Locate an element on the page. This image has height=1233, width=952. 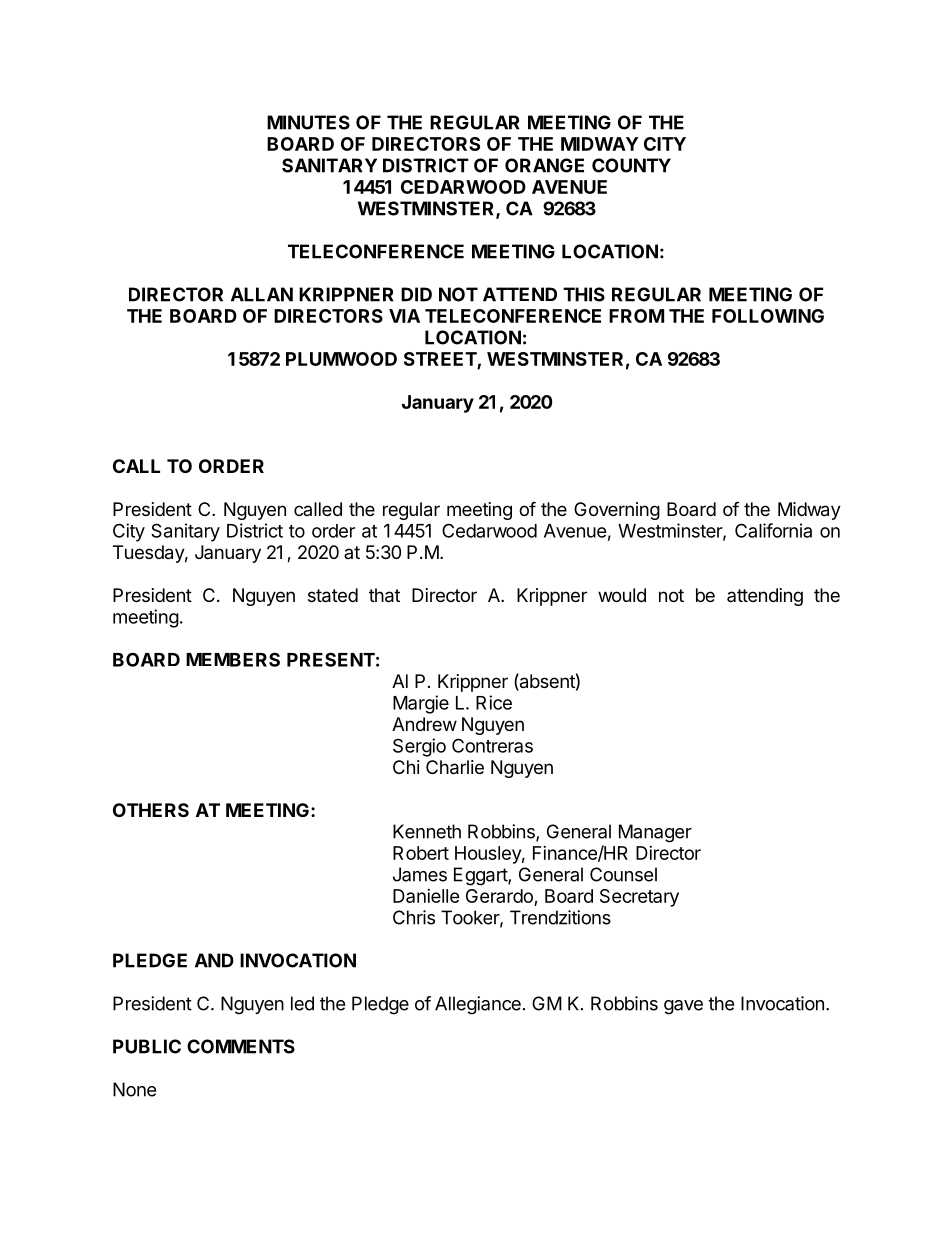
THIS is located at coordinates (584, 294).
